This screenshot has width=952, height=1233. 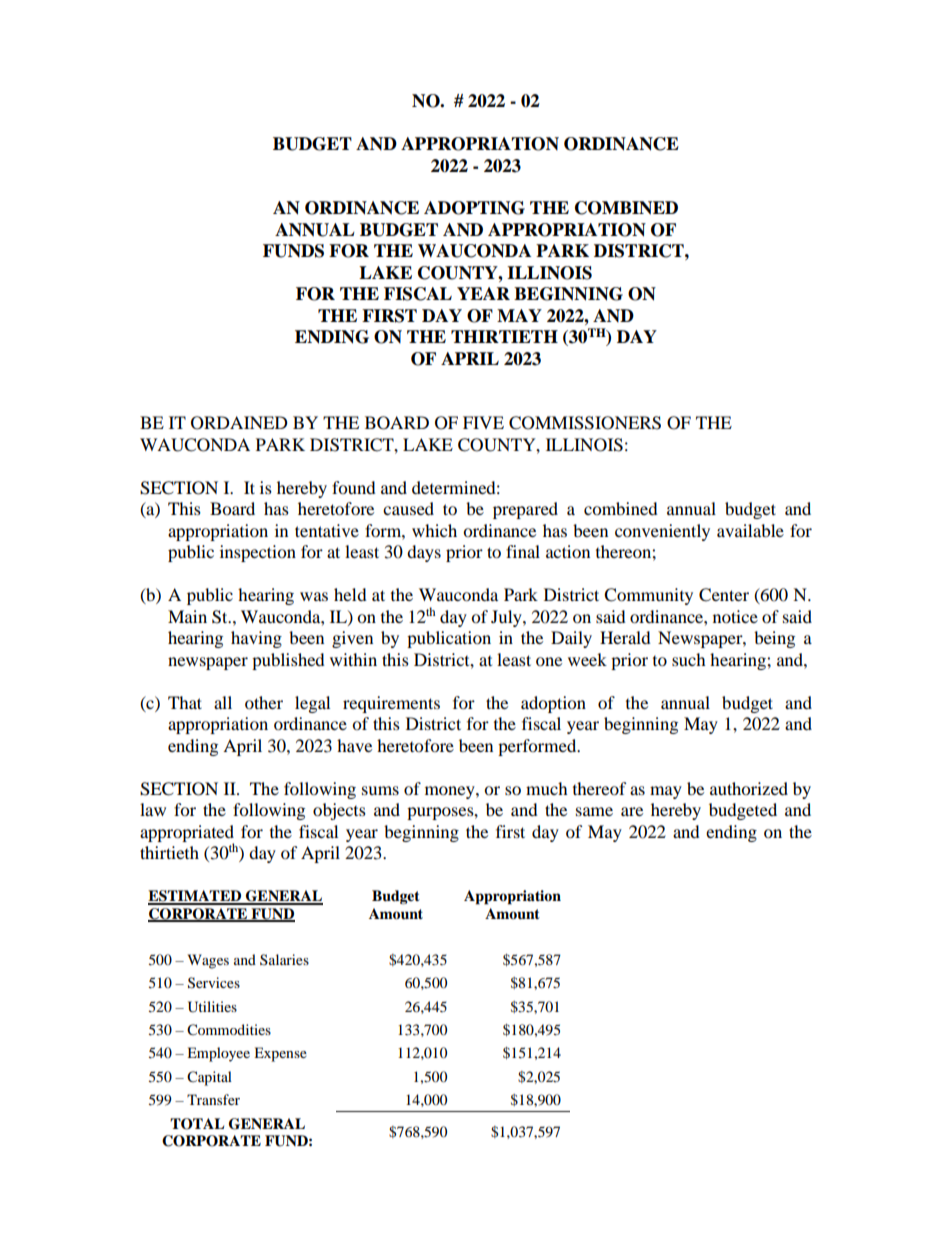 What do you see at coordinates (213, 1099) in the screenshot?
I see `Transfer` at bounding box center [213, 1099].
